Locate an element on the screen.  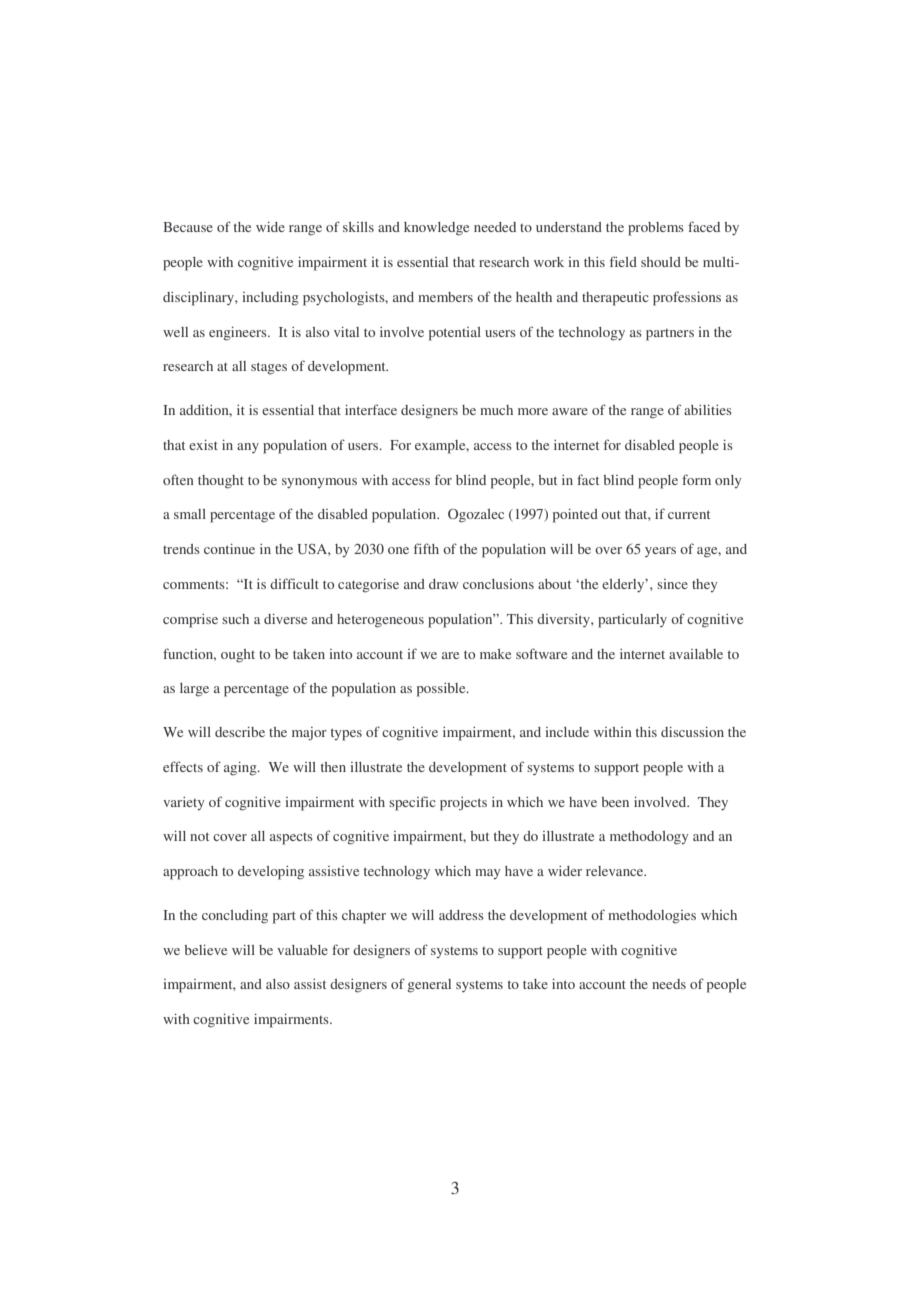
since is located at coordinates (672, 584).
